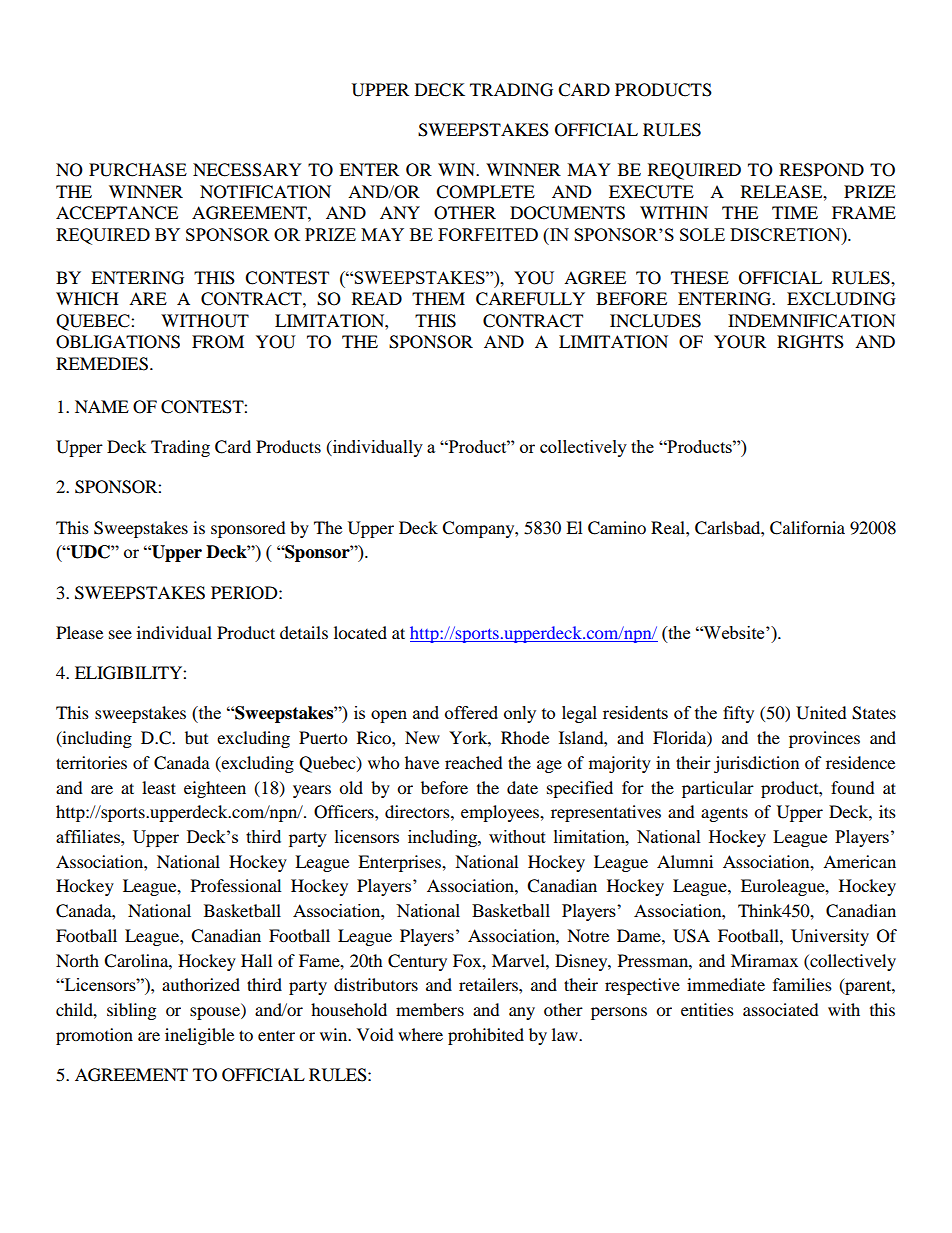  I want to click on Camino, so click(617, 528).
